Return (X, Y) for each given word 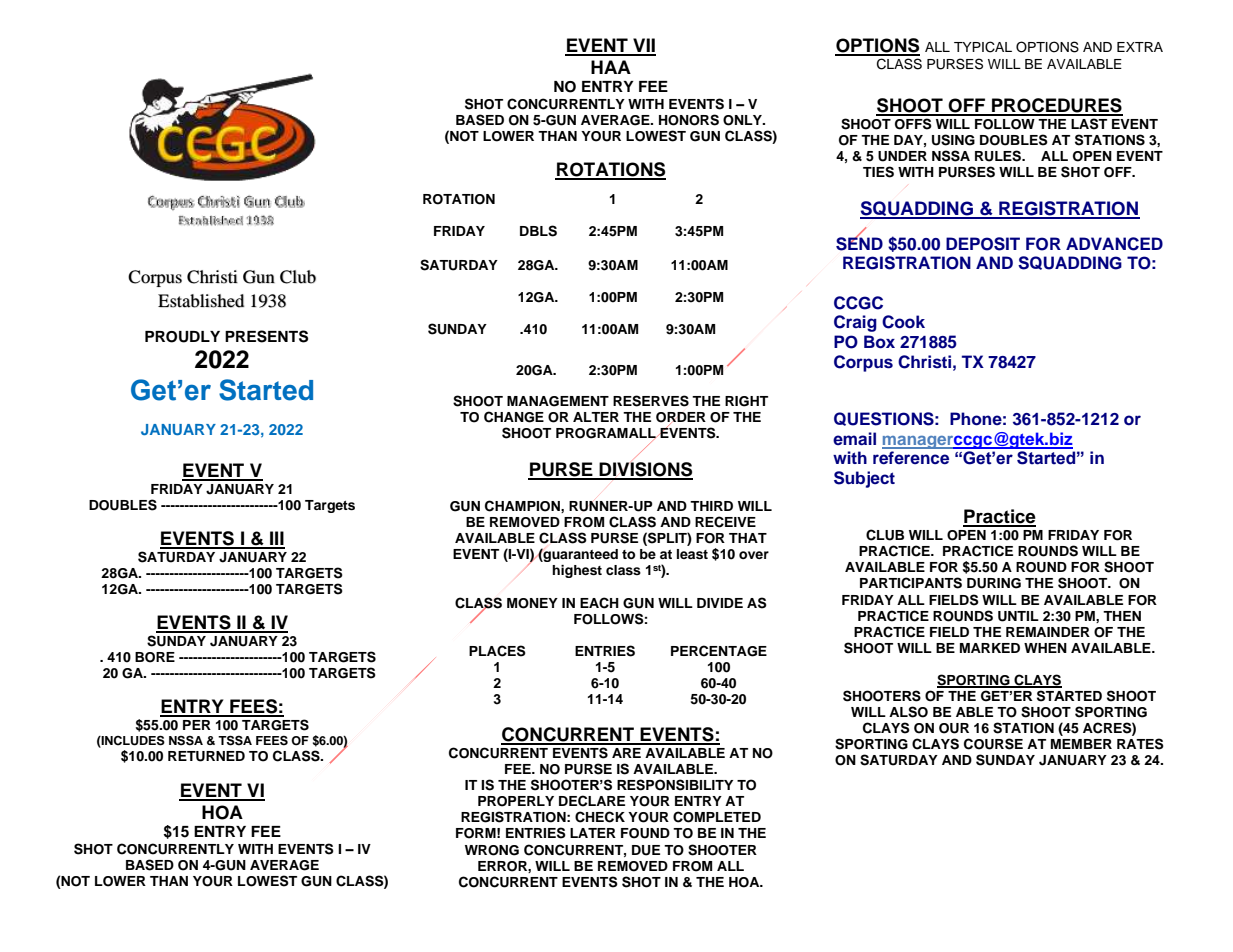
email (854, 438)
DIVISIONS (645, 470)
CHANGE (514, 417)
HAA (611, 67)
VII (643, 46)
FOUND (645, 833)
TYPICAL (983, 47)
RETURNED (206, 756)
